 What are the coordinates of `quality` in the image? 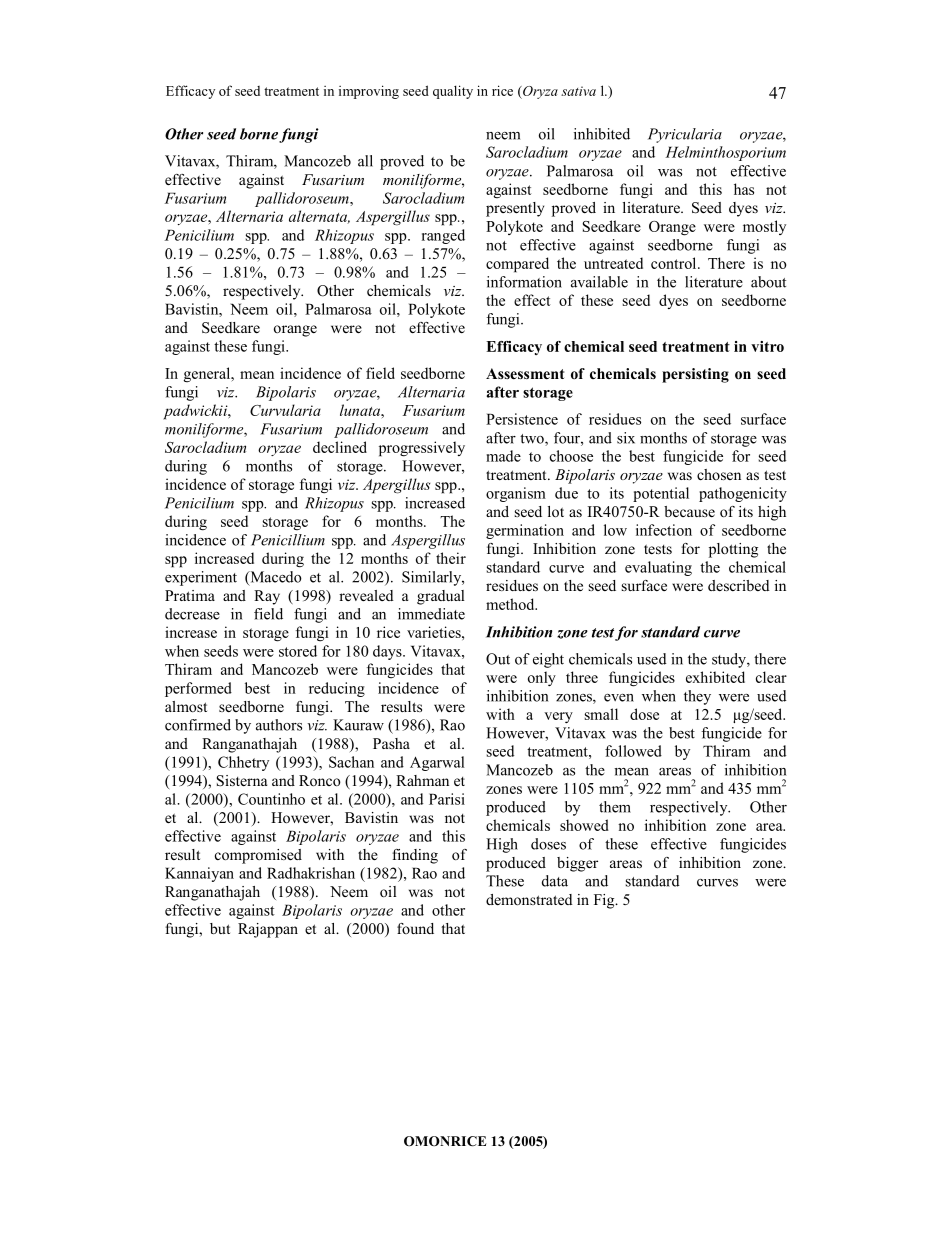 It's located at (453, 92).
